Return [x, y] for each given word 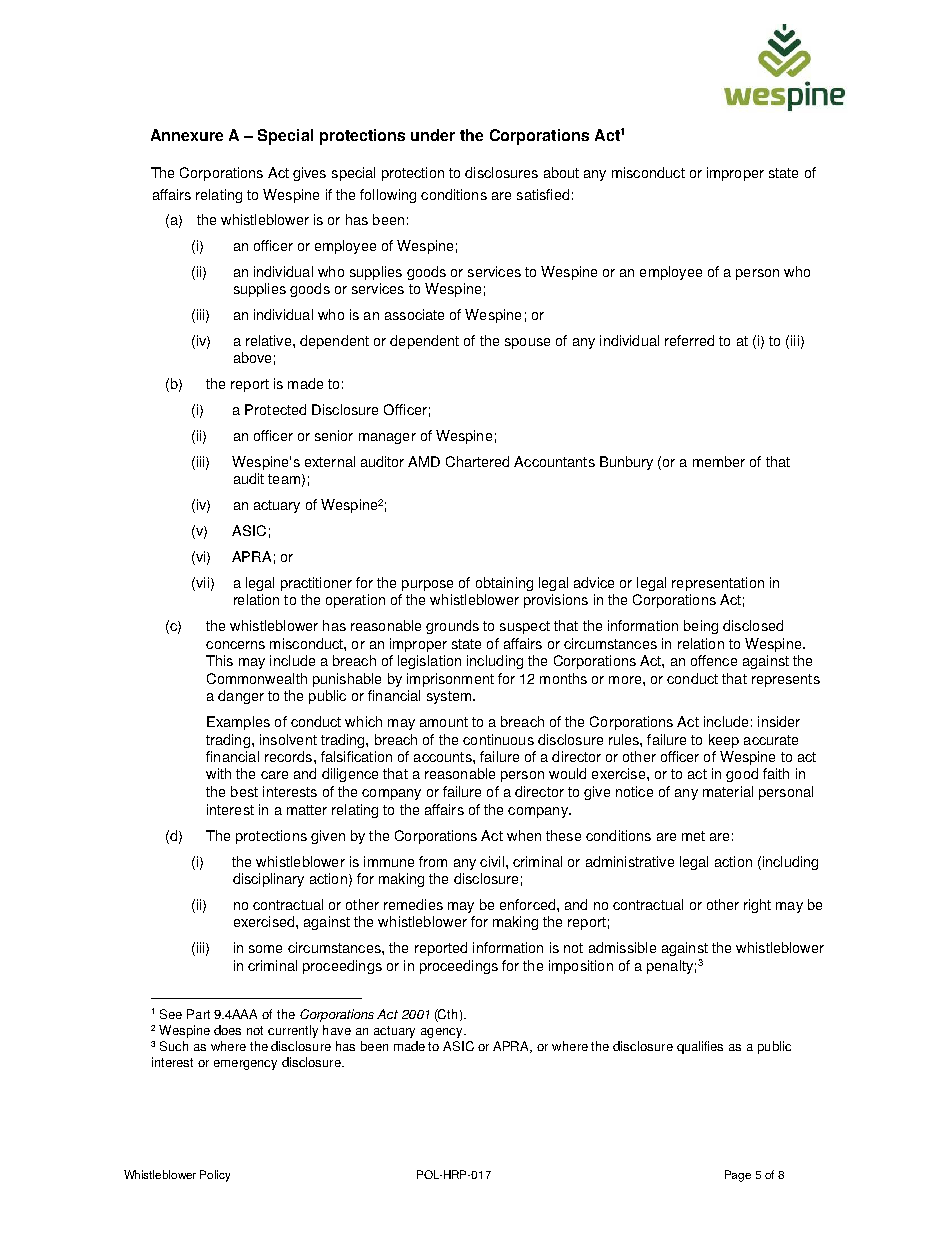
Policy [215, 1176]
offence [714, 660]
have [337, 1030]
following [388, 196]
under [433, 135]
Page [738, 1176]
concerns [235, 645]
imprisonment [450, 680]
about [561, 172]
